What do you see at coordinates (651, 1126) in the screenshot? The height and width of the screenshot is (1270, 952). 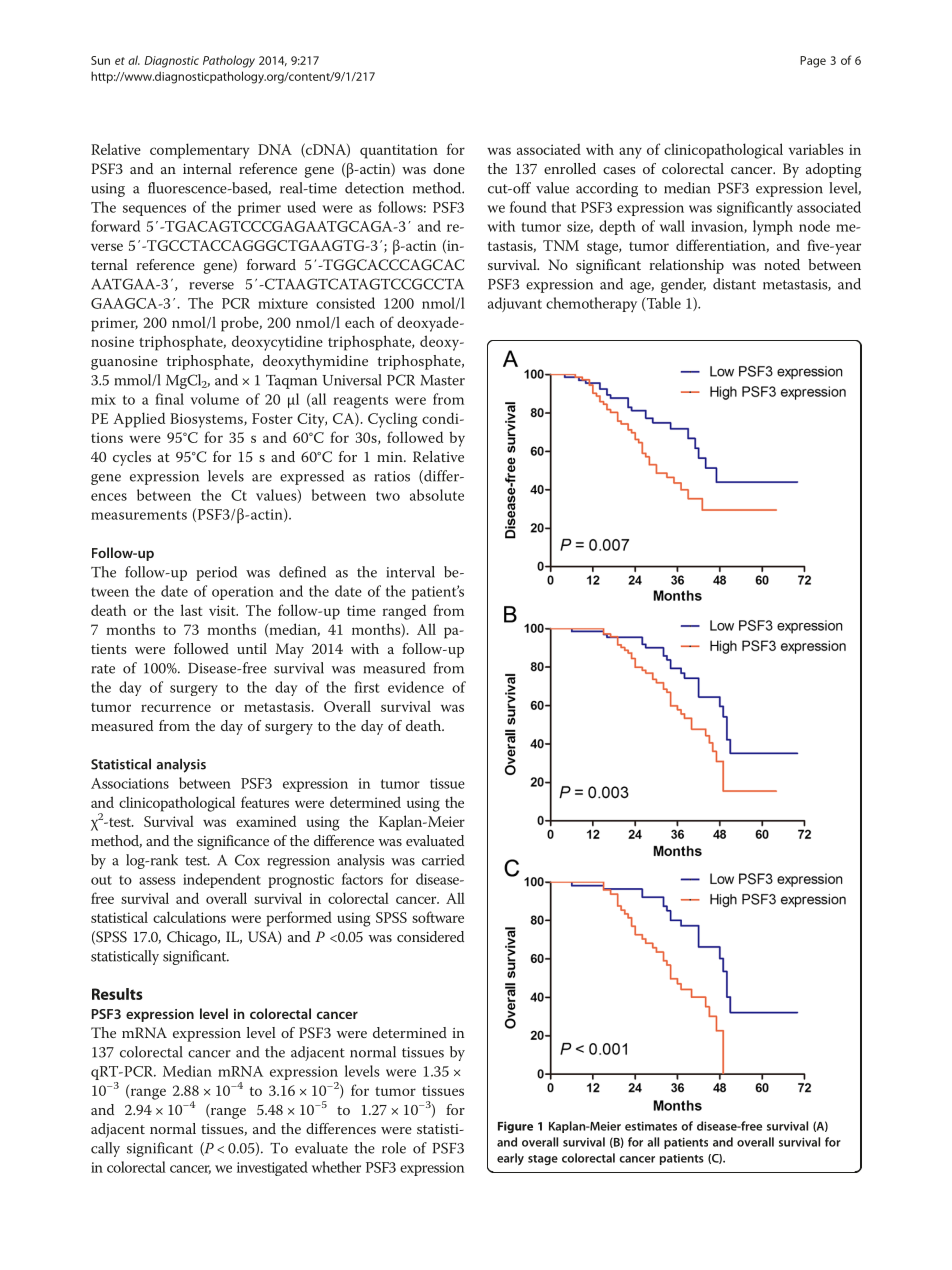 I see `estimates` at bounding box center [651, 1126].
